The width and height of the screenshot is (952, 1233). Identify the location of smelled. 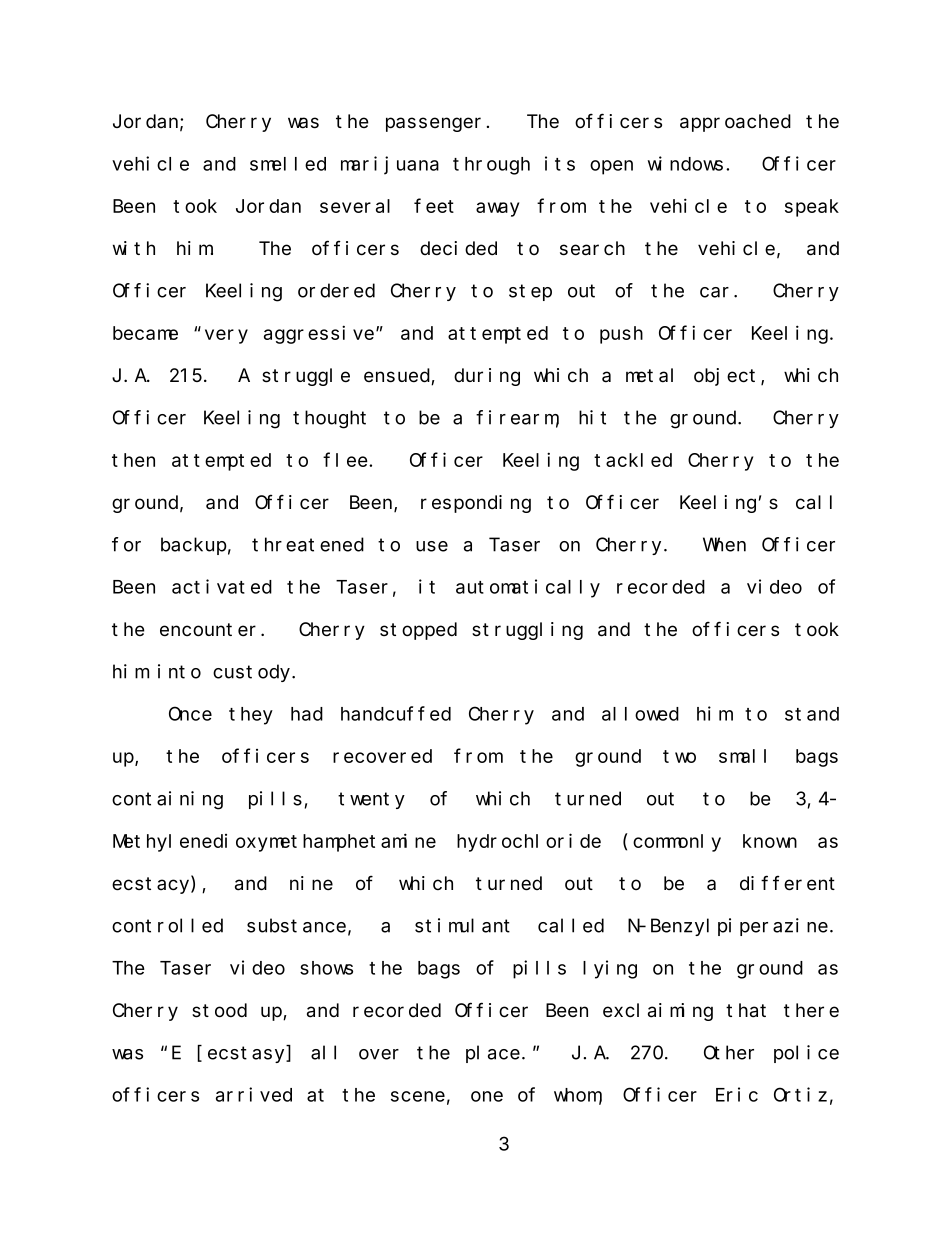
(288, 164).
